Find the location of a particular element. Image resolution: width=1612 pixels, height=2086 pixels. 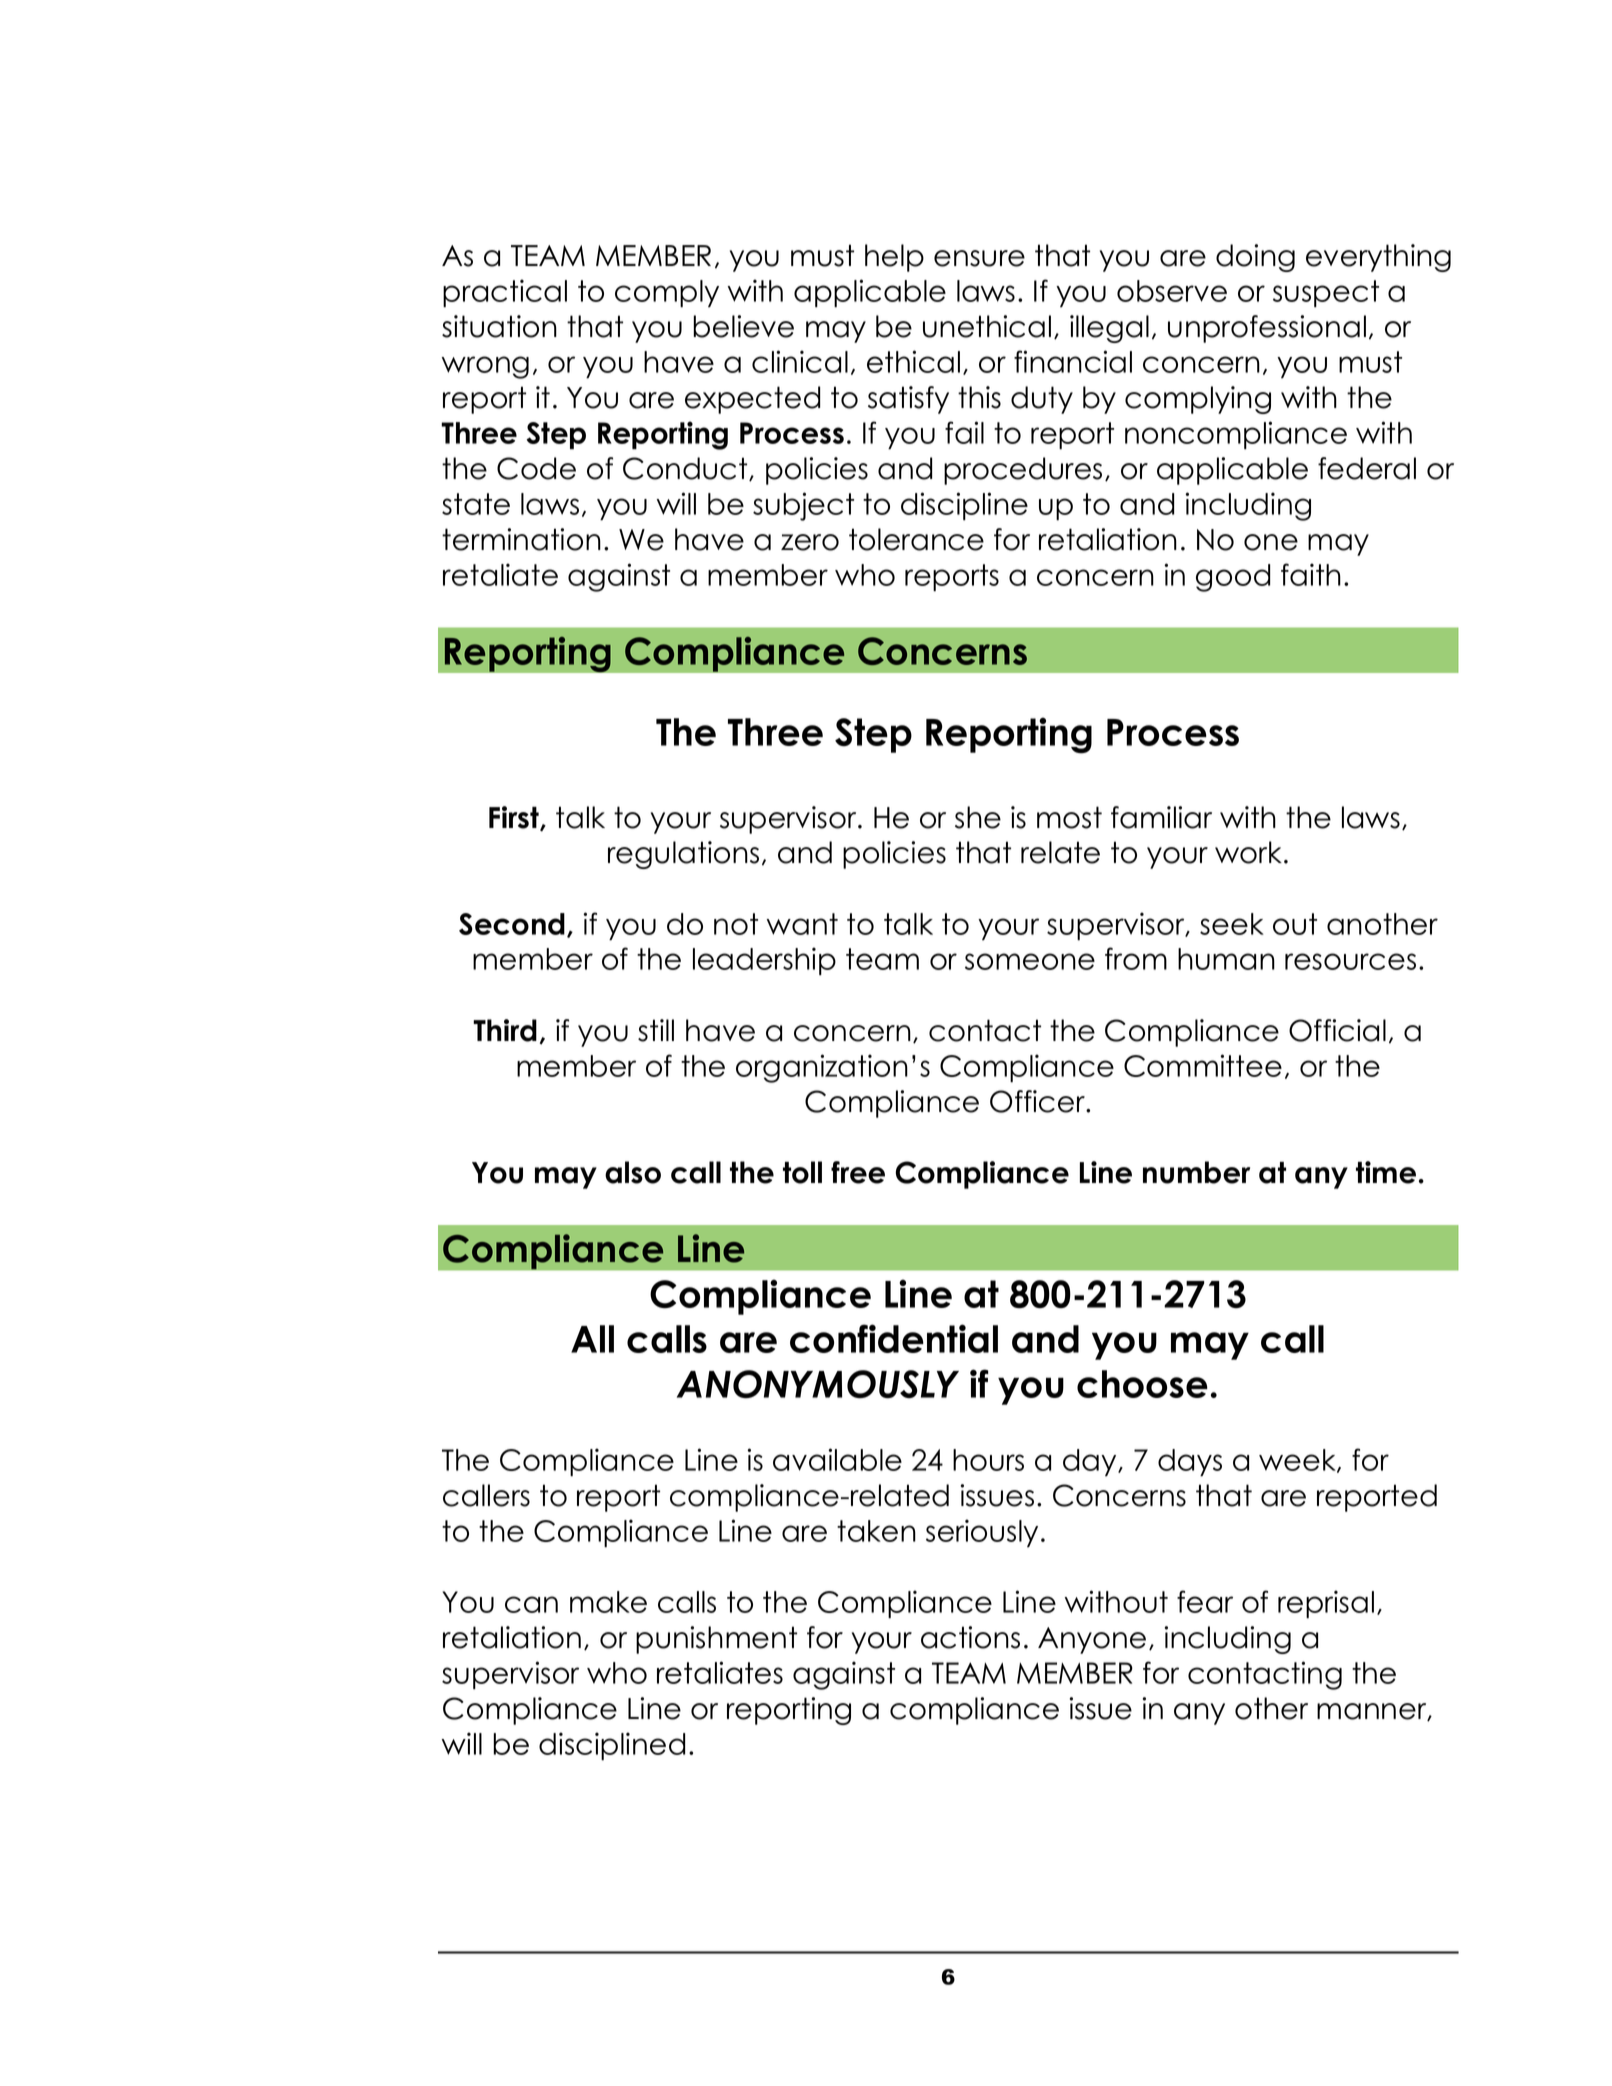

practical is located at coordinates (505, 293).
